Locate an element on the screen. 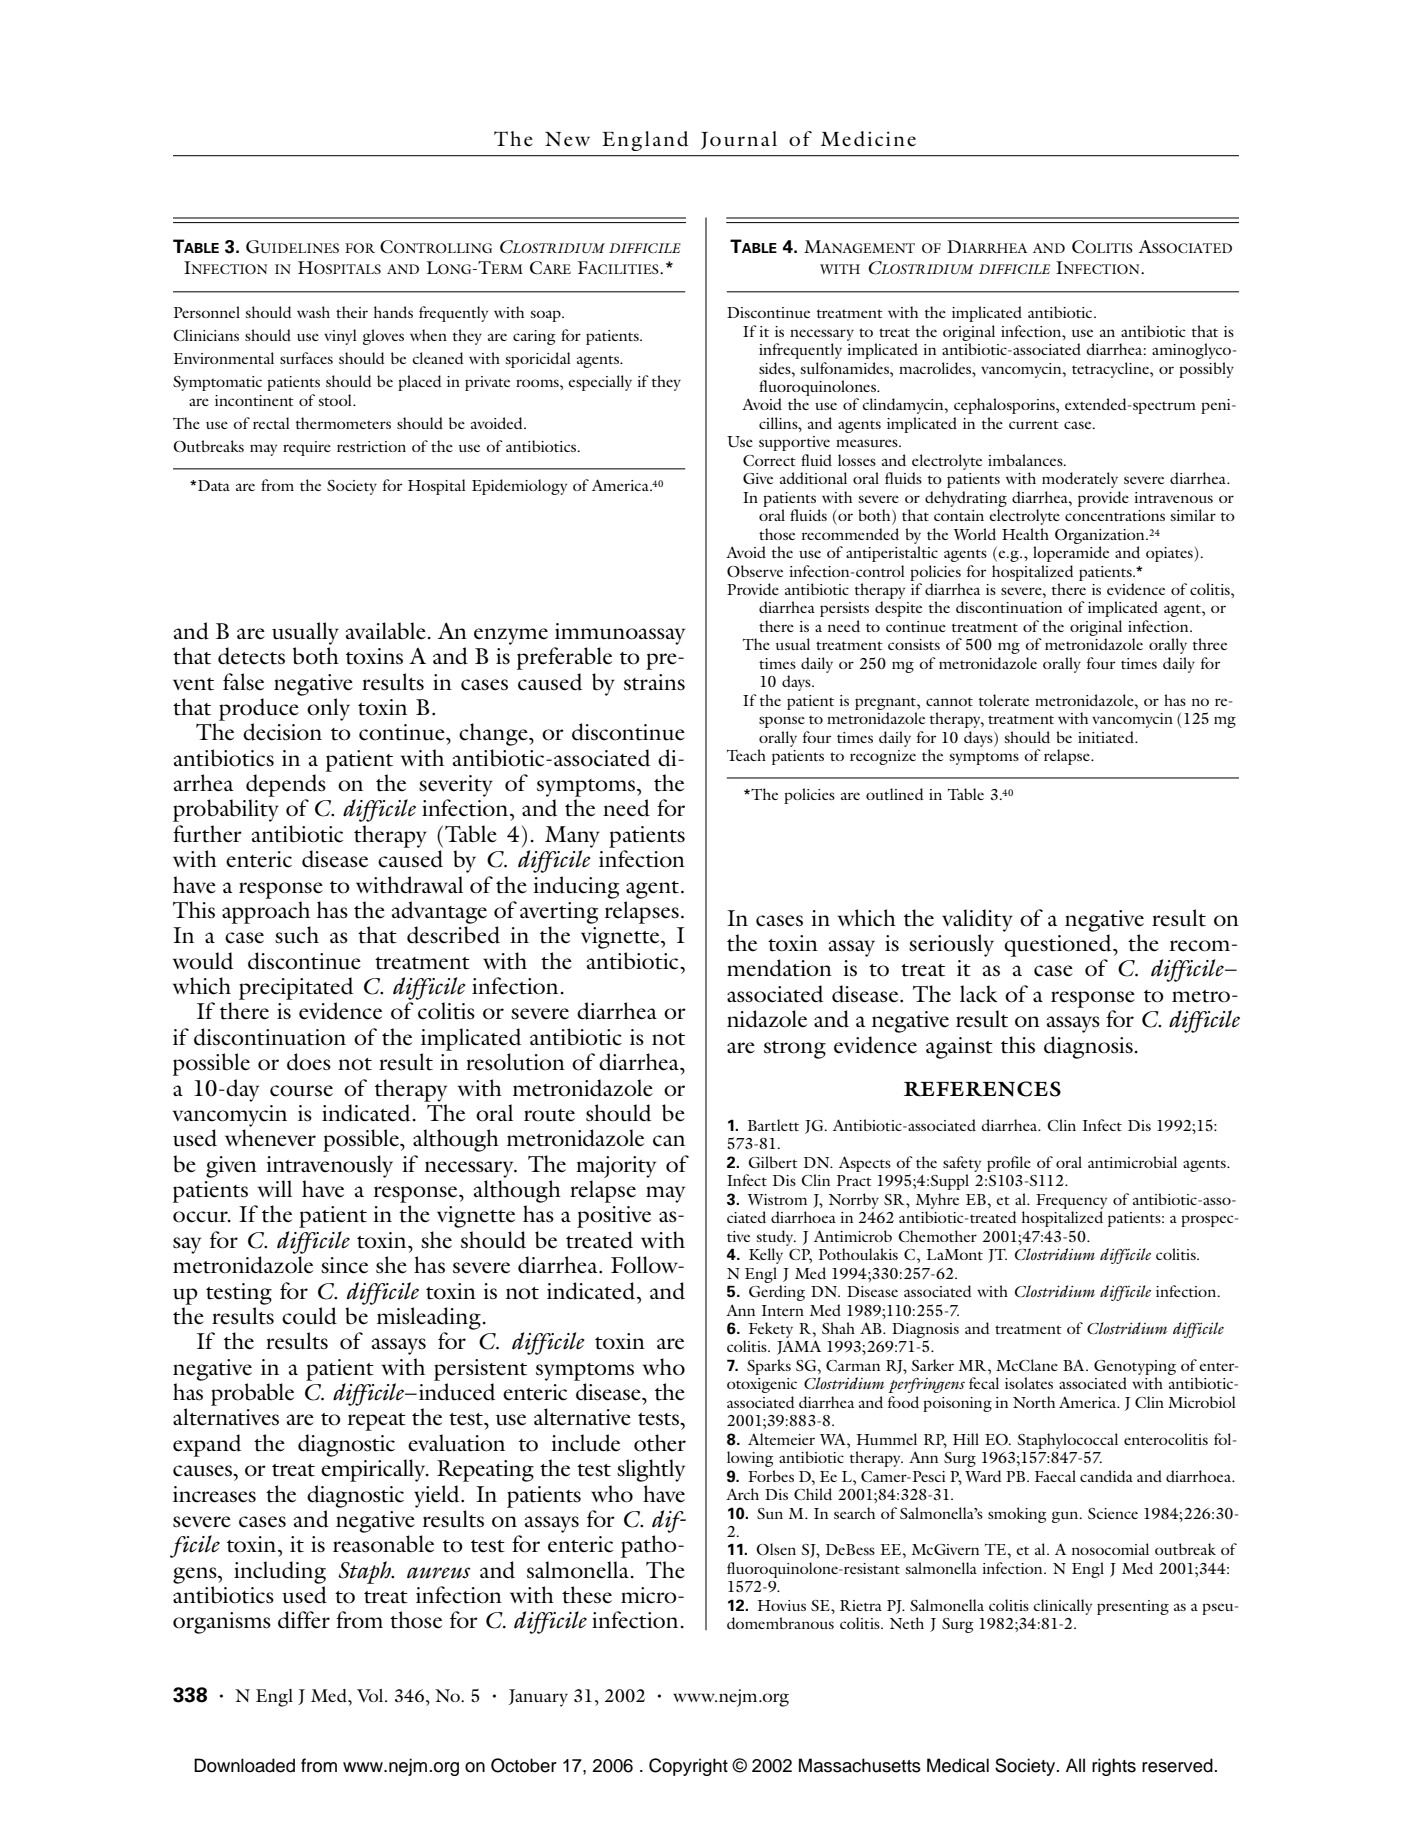 Image resolution: width=1412 pixels, height=1827 pixels. surfaces is located at coordinates (306, 358).
